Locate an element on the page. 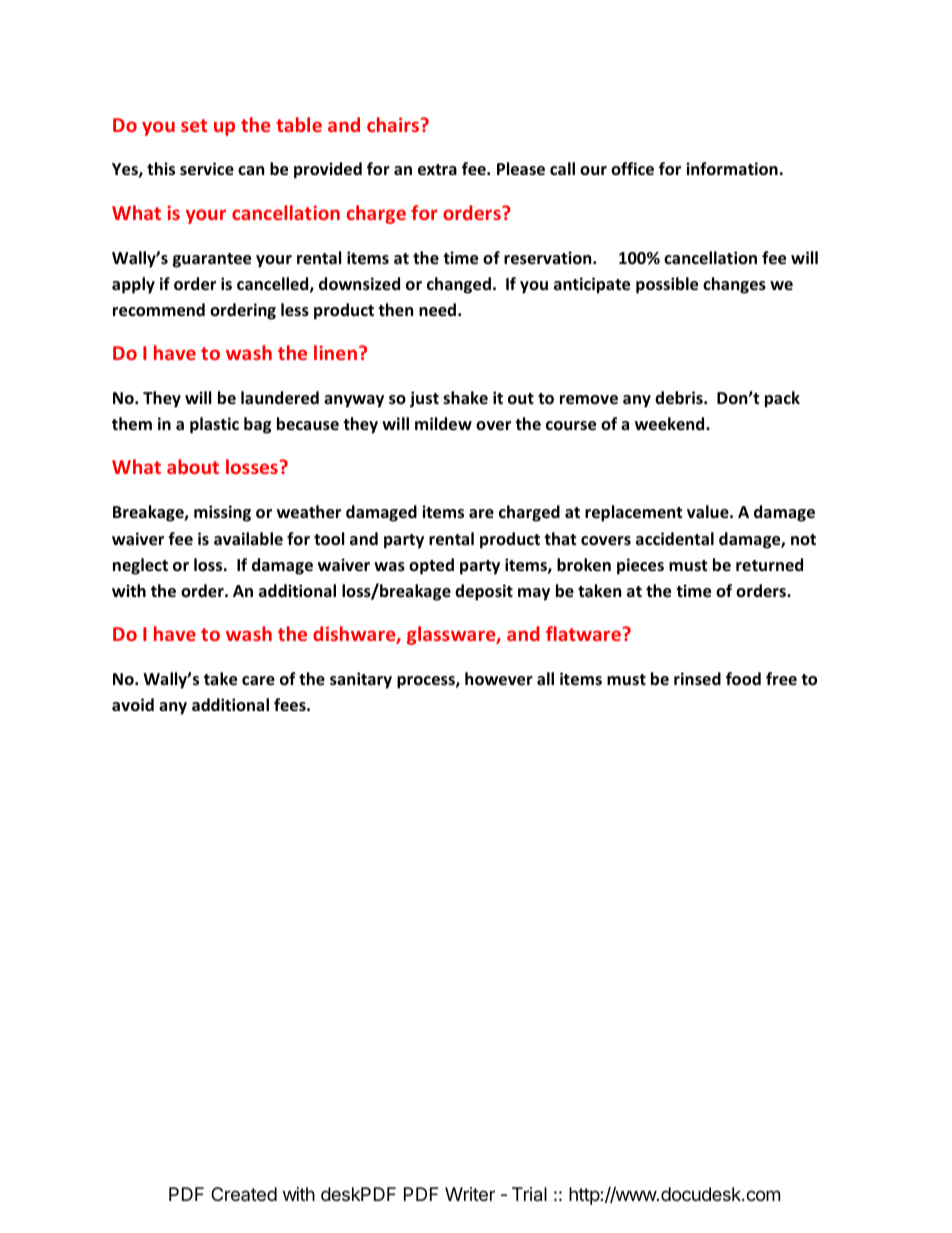  service is located at coordinates (207, 169).
